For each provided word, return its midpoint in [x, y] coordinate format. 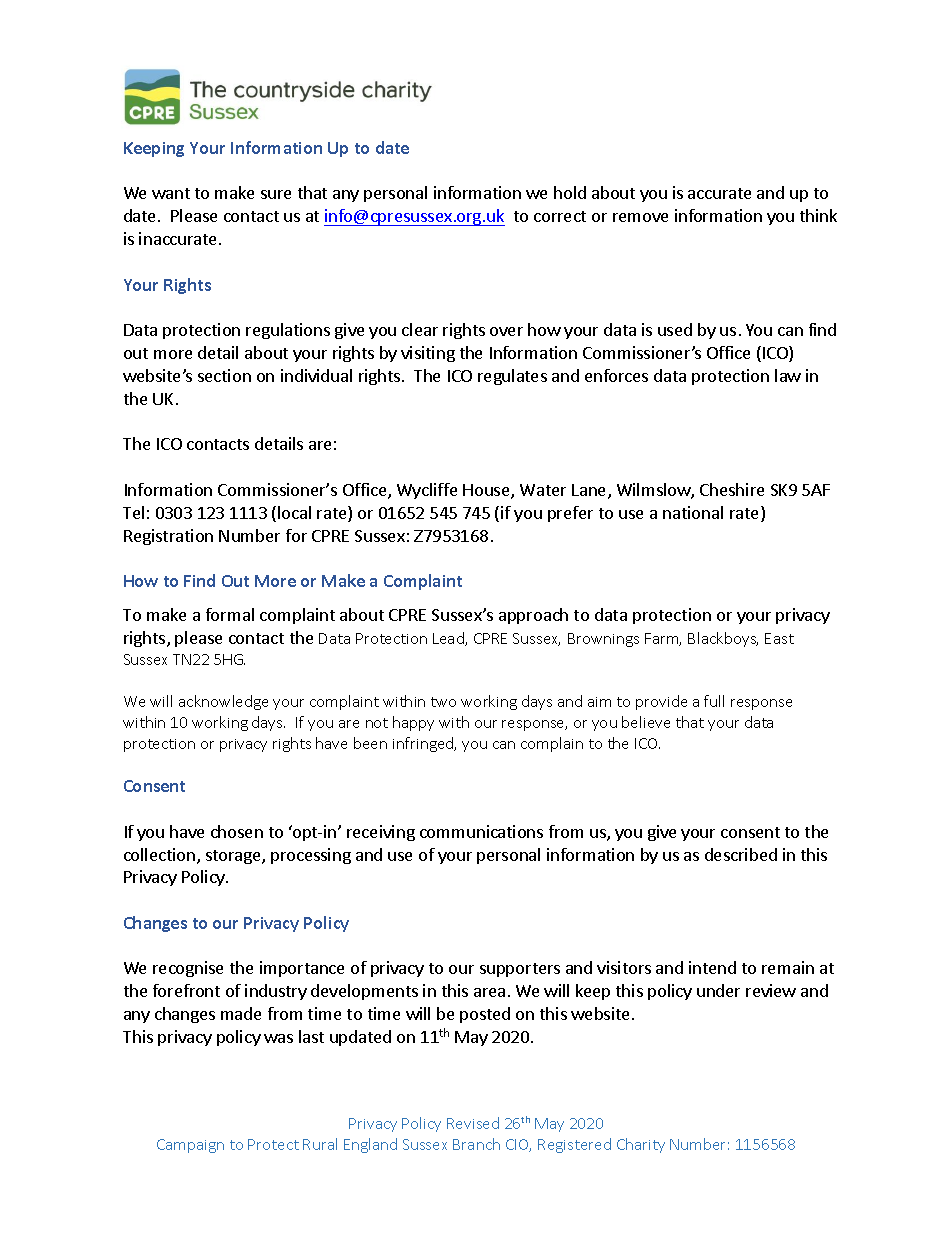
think [818, 215]
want [171, 193]
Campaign [190, 1146]
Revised [473, 1123]
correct [560, 216]
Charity [641, 1145]
